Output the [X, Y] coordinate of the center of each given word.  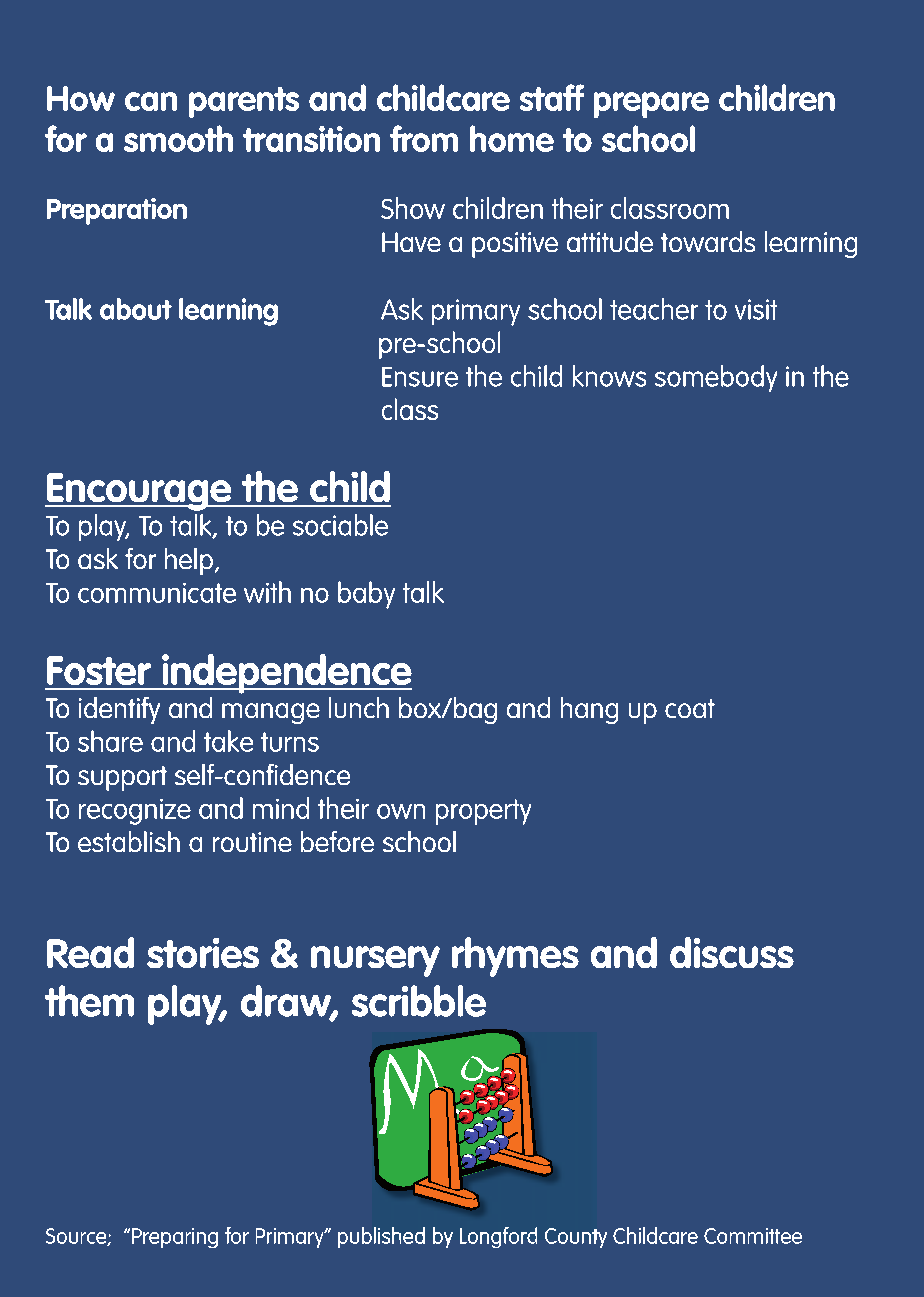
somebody [716, 378]
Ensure [420, 377]
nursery [375, 961]
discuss [732, 952]
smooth [178, 138]
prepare [651, 105]
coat [690, 708]
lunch [359, 707]
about [136, 309]
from [424, 138]
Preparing [173, 1238]
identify [119, 710]
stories [203, 953]
